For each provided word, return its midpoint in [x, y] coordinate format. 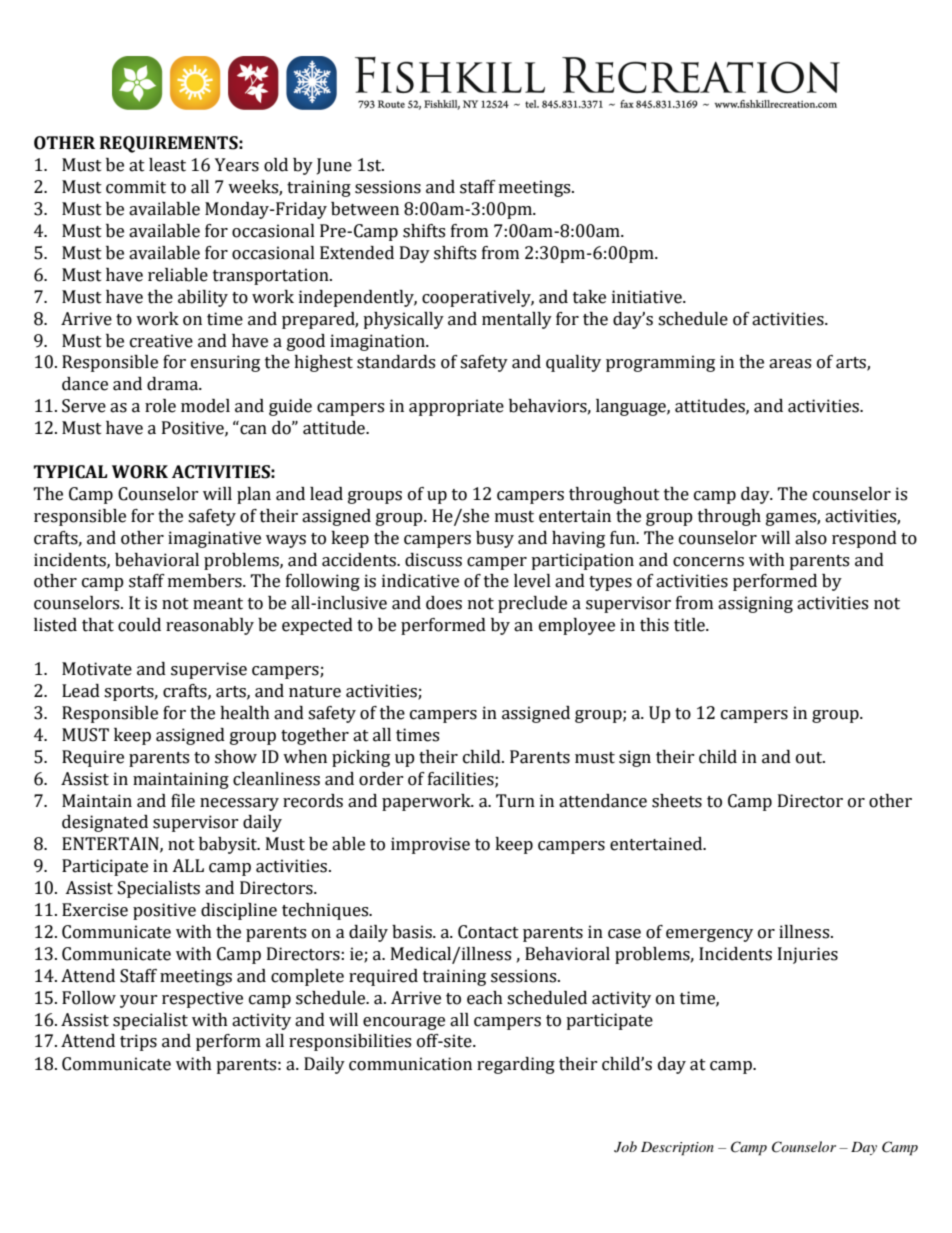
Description [677, 1149]
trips [138, 1042]
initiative [648, 297]
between [365, 209]
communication [410, 1064]
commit [136, 187]
